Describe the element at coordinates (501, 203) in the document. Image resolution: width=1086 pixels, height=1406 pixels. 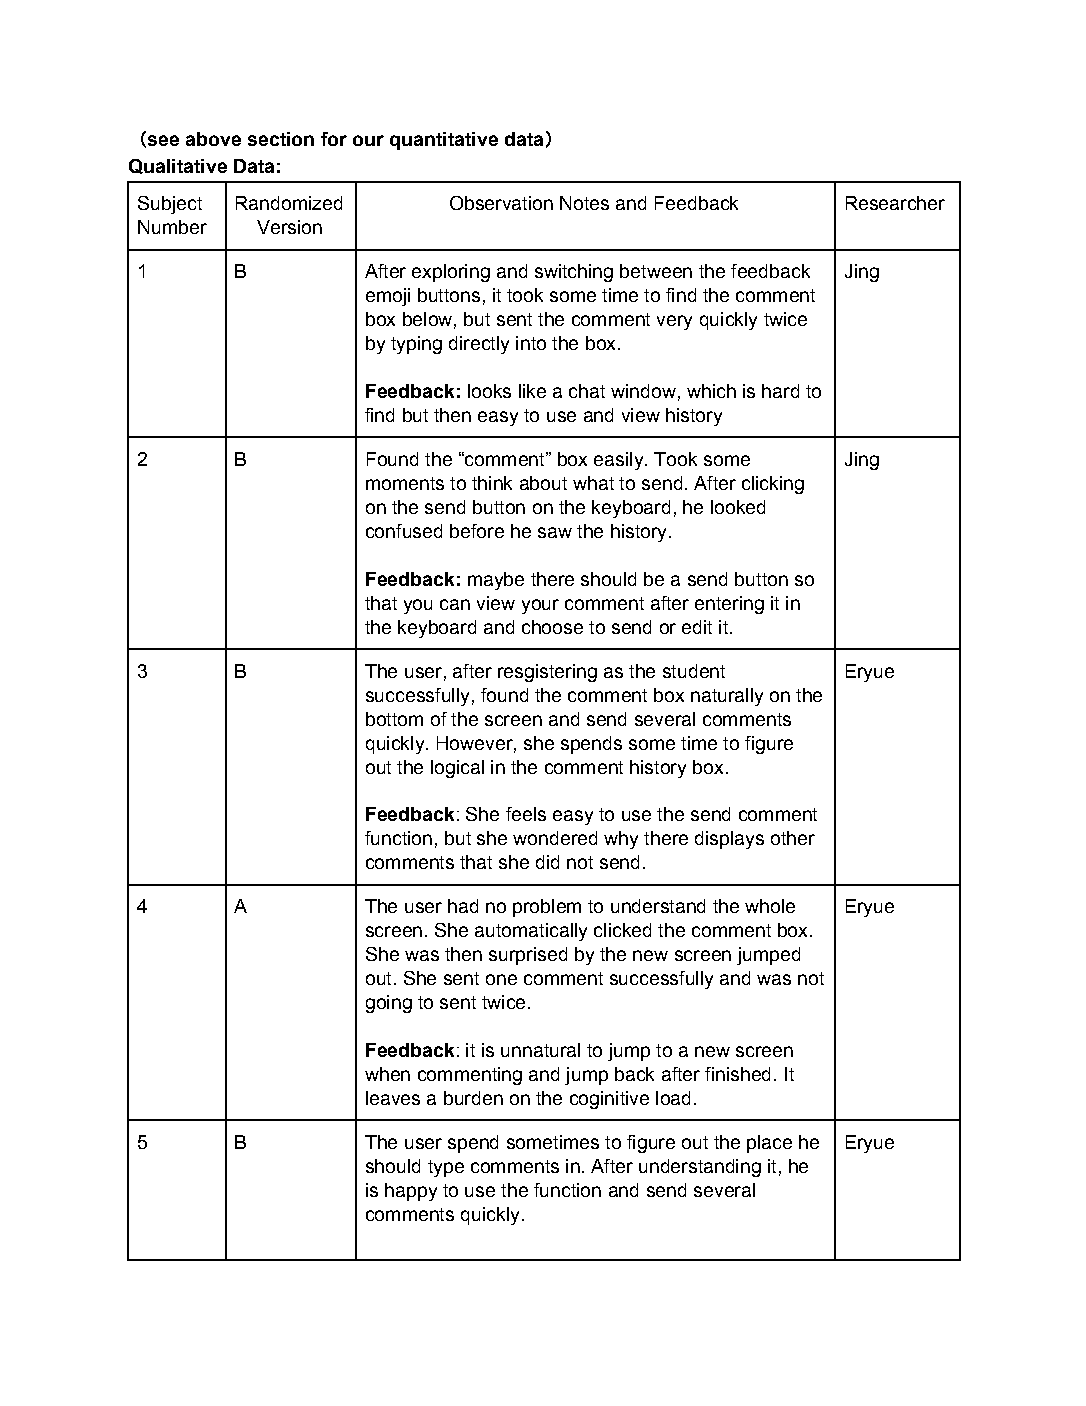
I see `Observation` at that location.
